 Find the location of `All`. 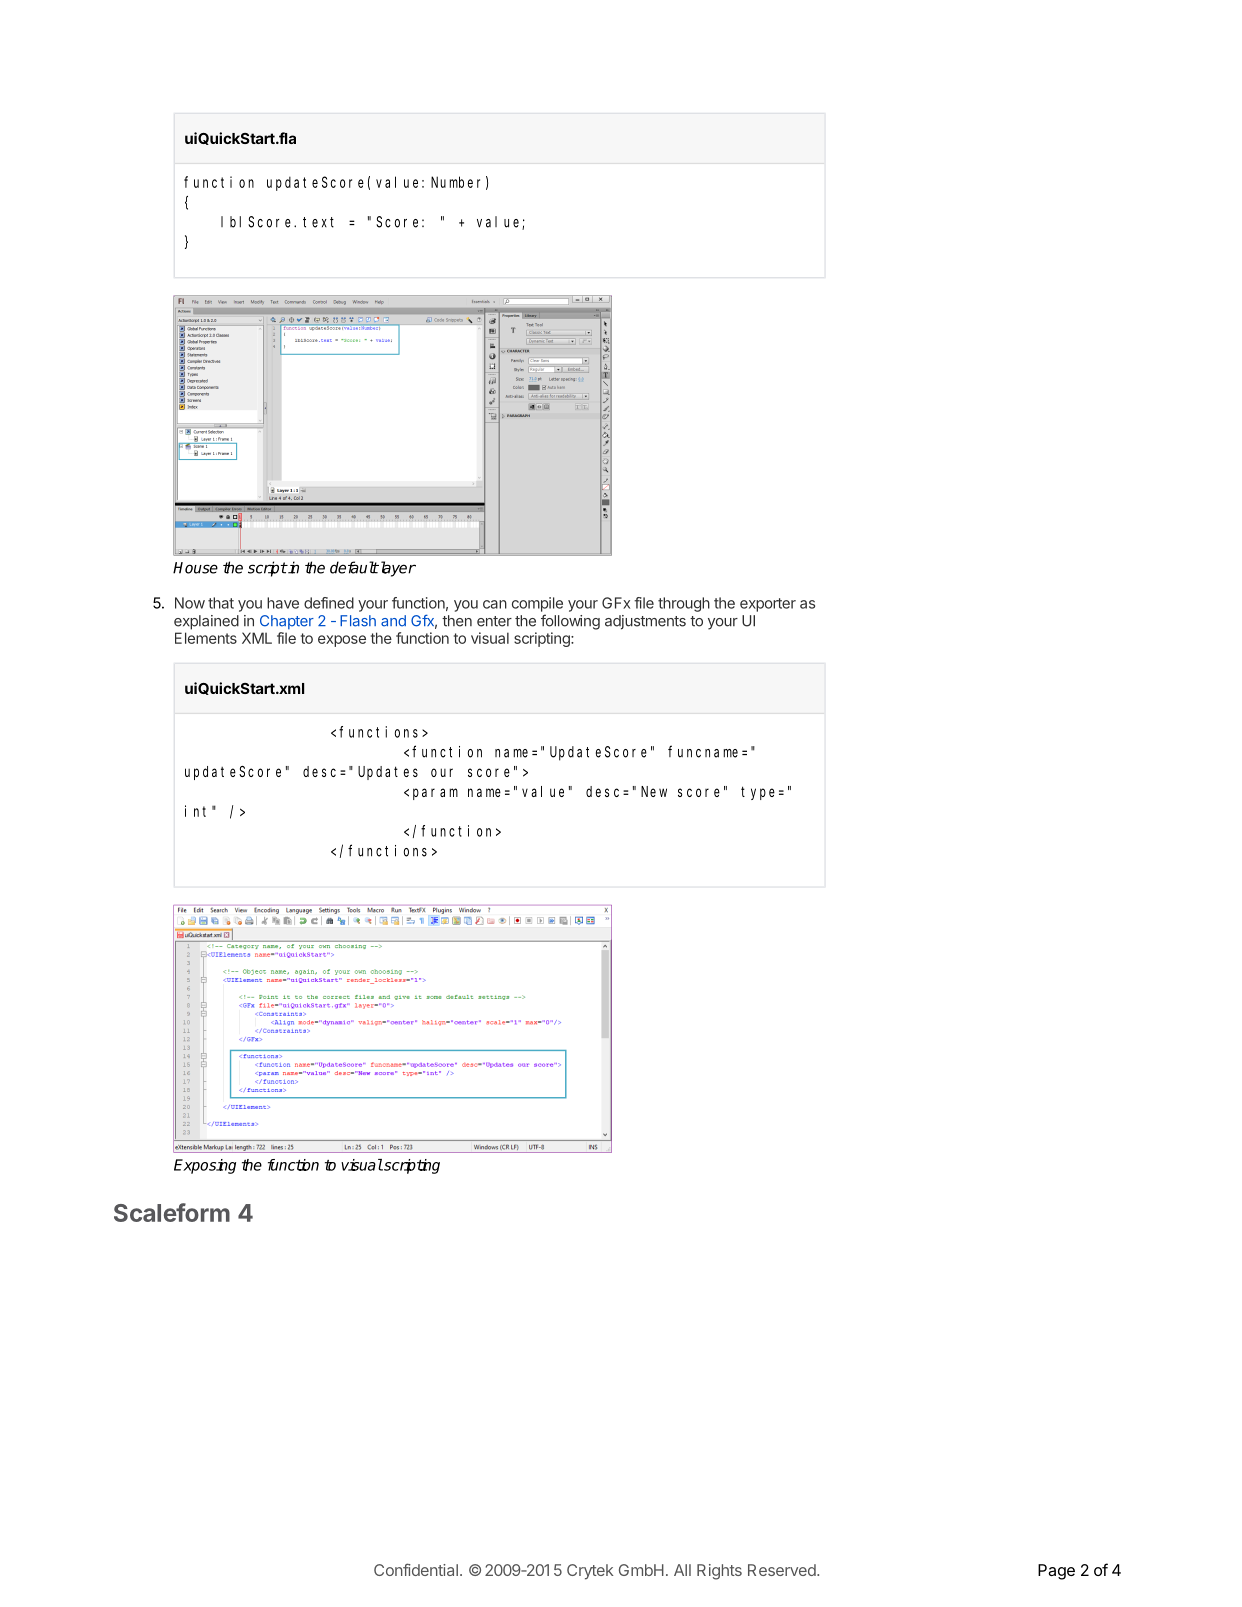

All is located at coordinates (682, 1570).
